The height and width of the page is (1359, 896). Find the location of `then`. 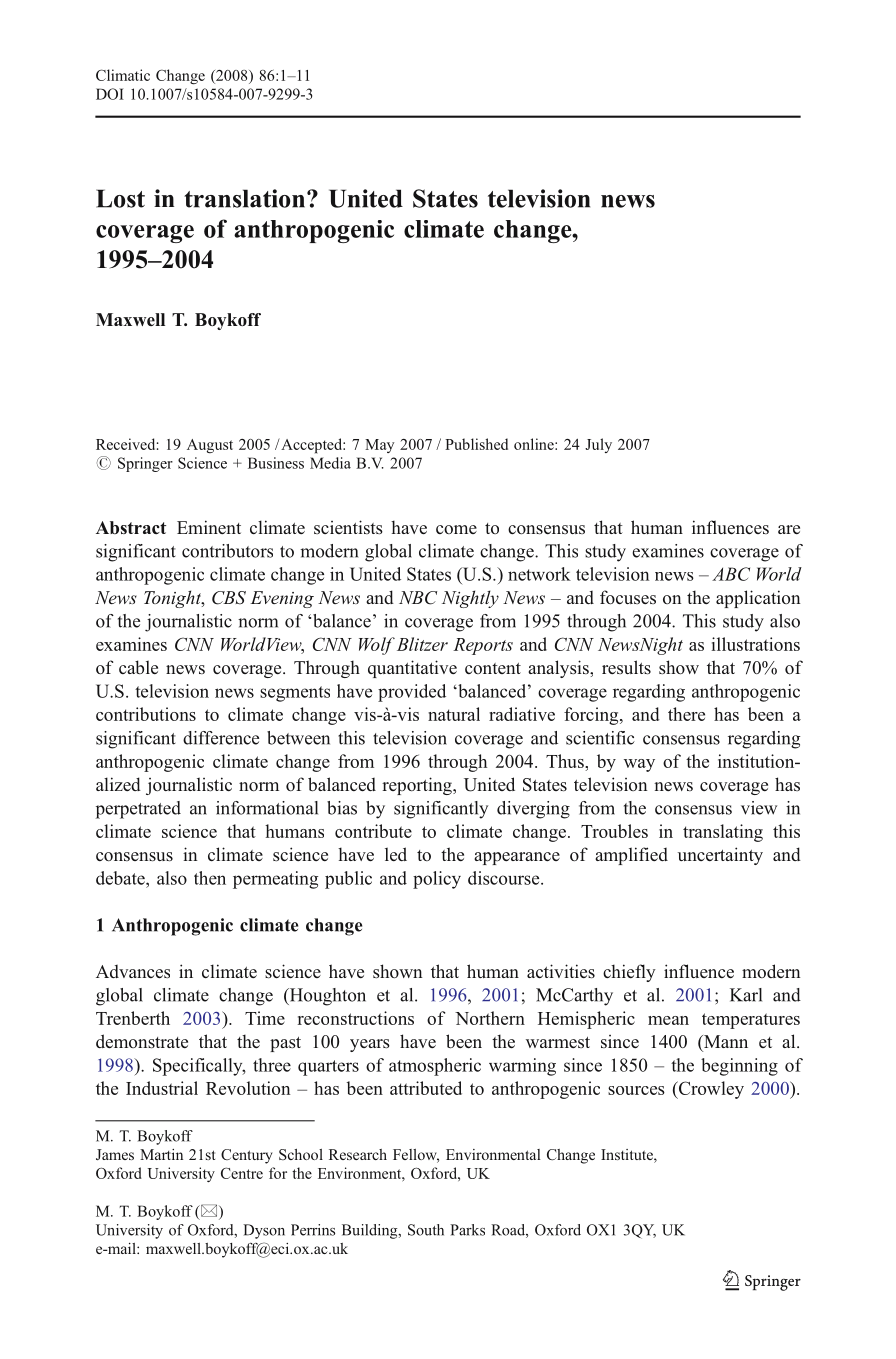

then is located at coordinates (210, 878).
